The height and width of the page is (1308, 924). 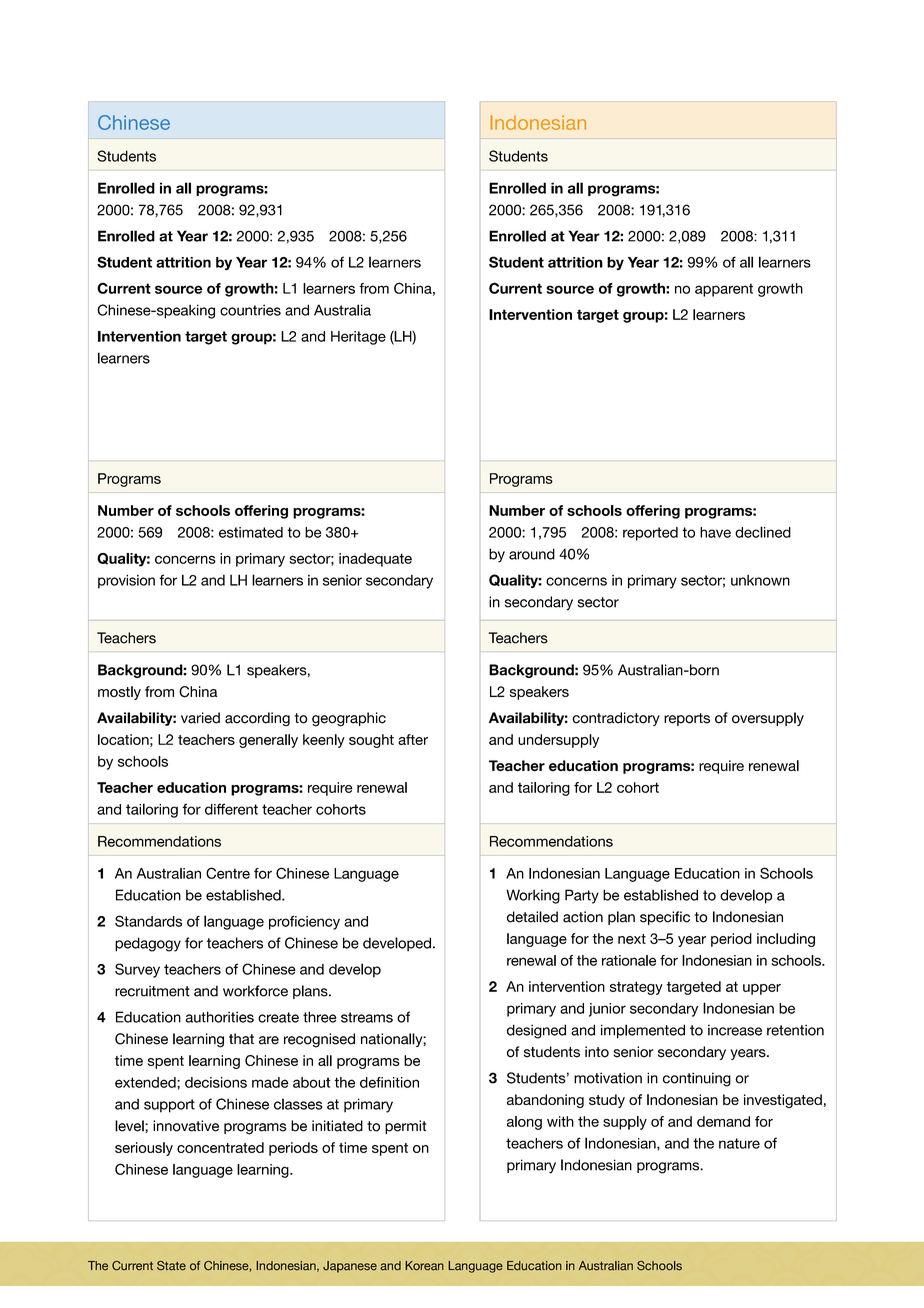 What do you see at coordinates (424, 1266) in the page?
I see `Korean` at bounding box center [424, 1266].
